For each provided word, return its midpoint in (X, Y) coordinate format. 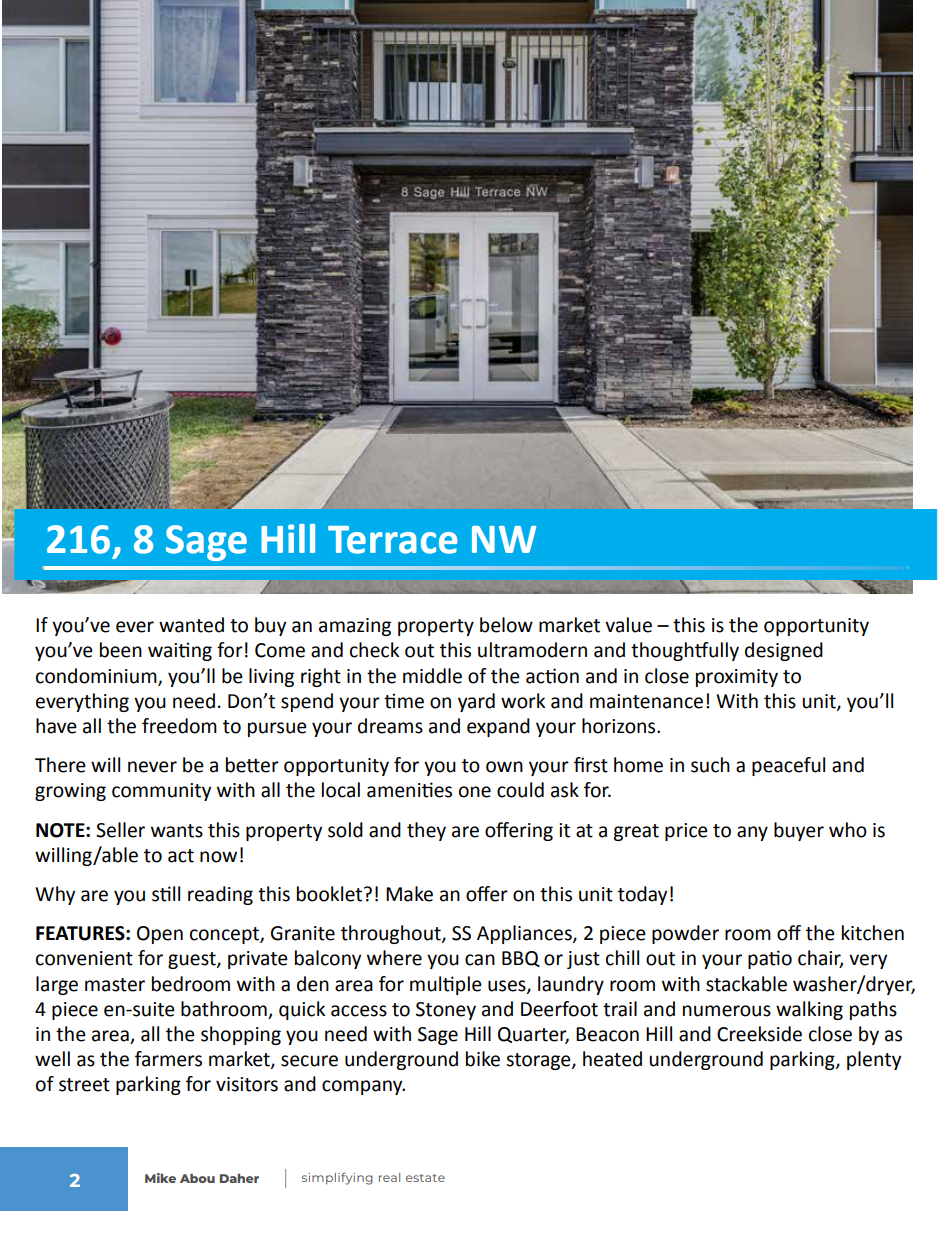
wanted (191, 625)
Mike (160, 1178)
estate (425, 1178)
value (628, 625)
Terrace (393, 540)
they (426, 831)
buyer (799, 831)
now (218, 857)
